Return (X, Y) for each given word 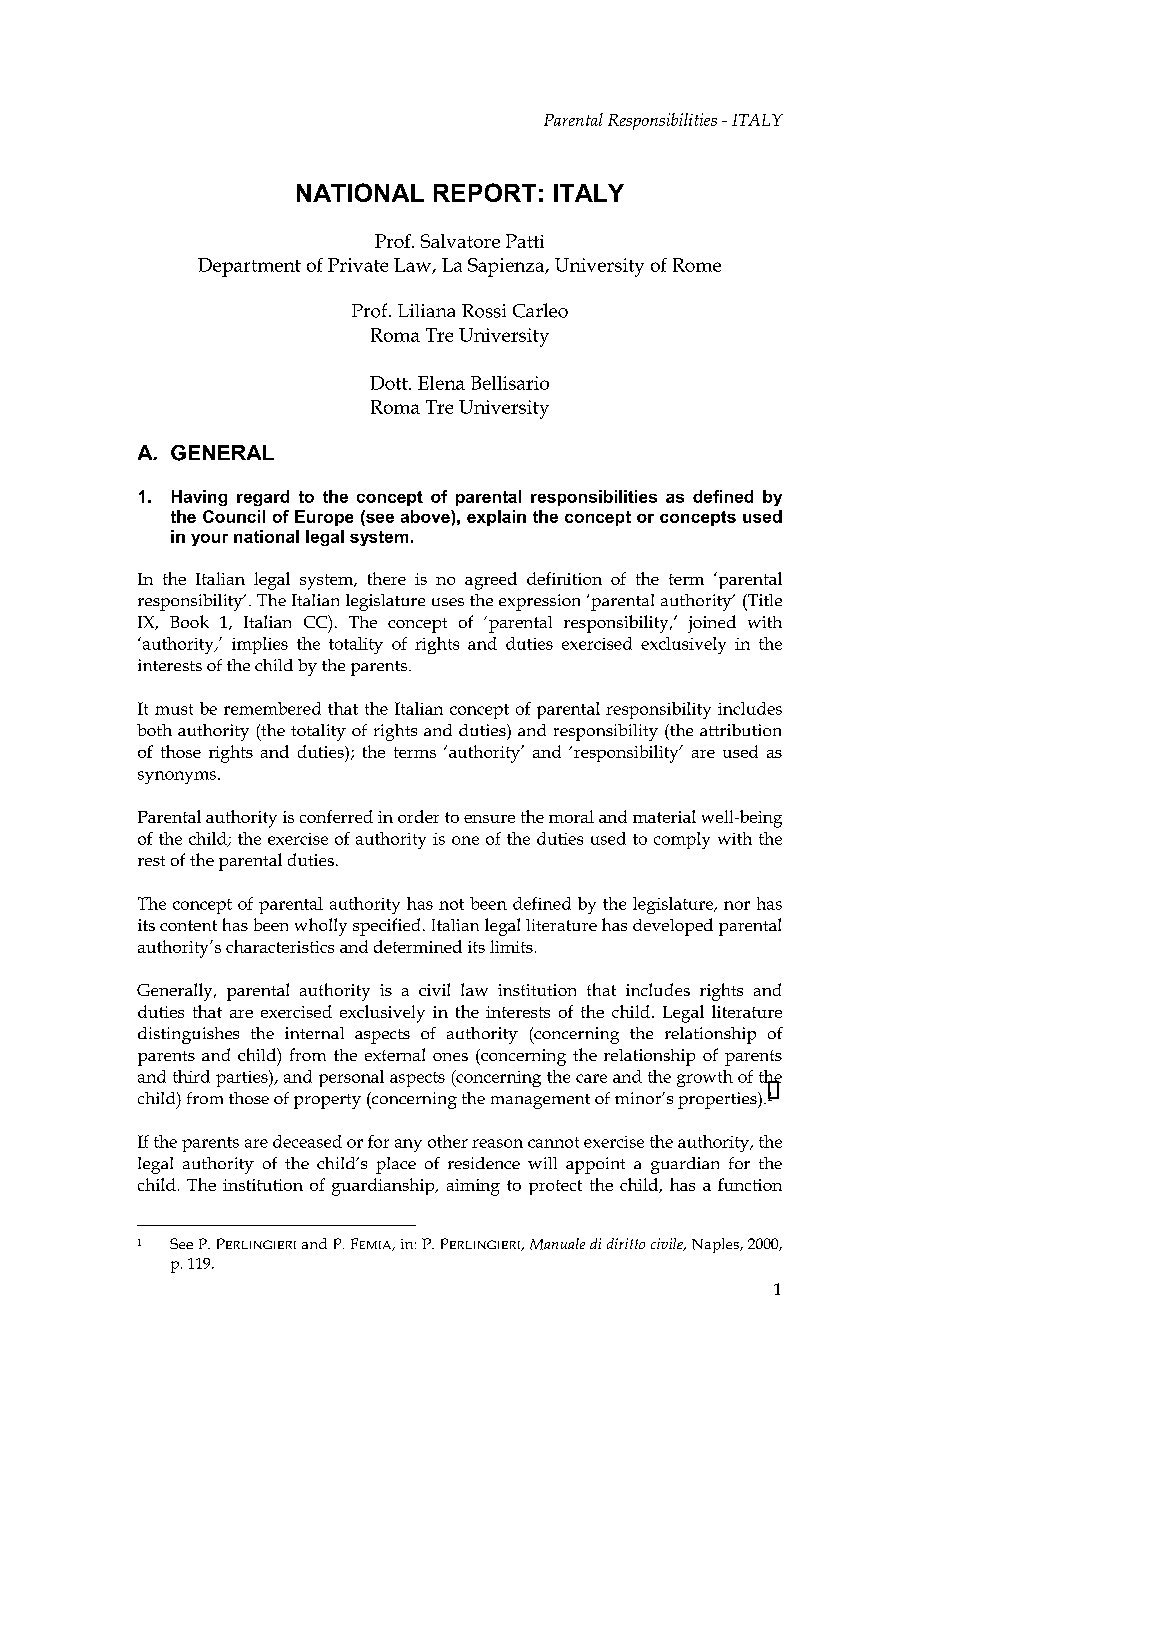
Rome (697, 265)
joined (712, 624)
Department (249, 267)
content (188, 925)
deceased (307, 1141)
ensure (489, 819)
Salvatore (460, 241)
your (209, 540)
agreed (491, 581)
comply (682, 840)
